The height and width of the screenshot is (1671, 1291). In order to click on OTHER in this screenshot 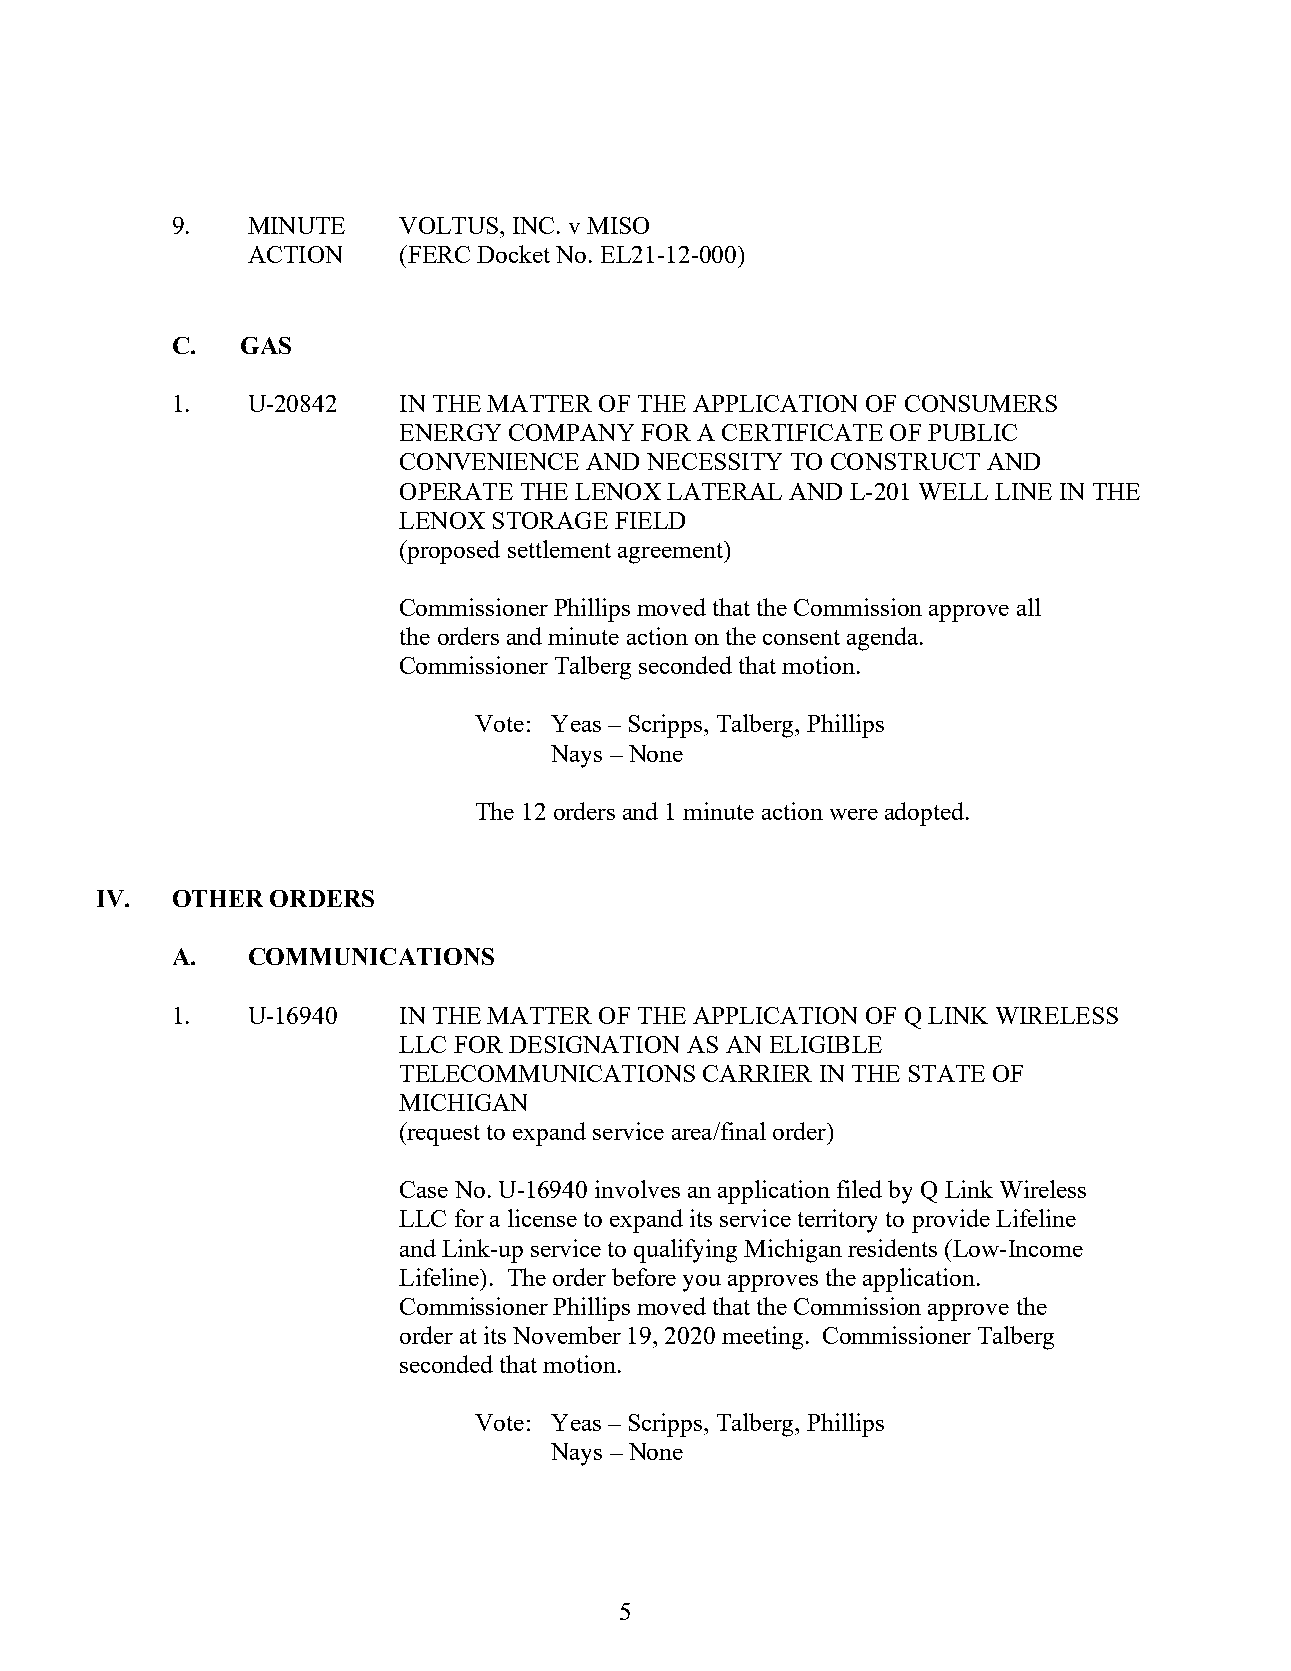, I will do `click(218, 898)`.
